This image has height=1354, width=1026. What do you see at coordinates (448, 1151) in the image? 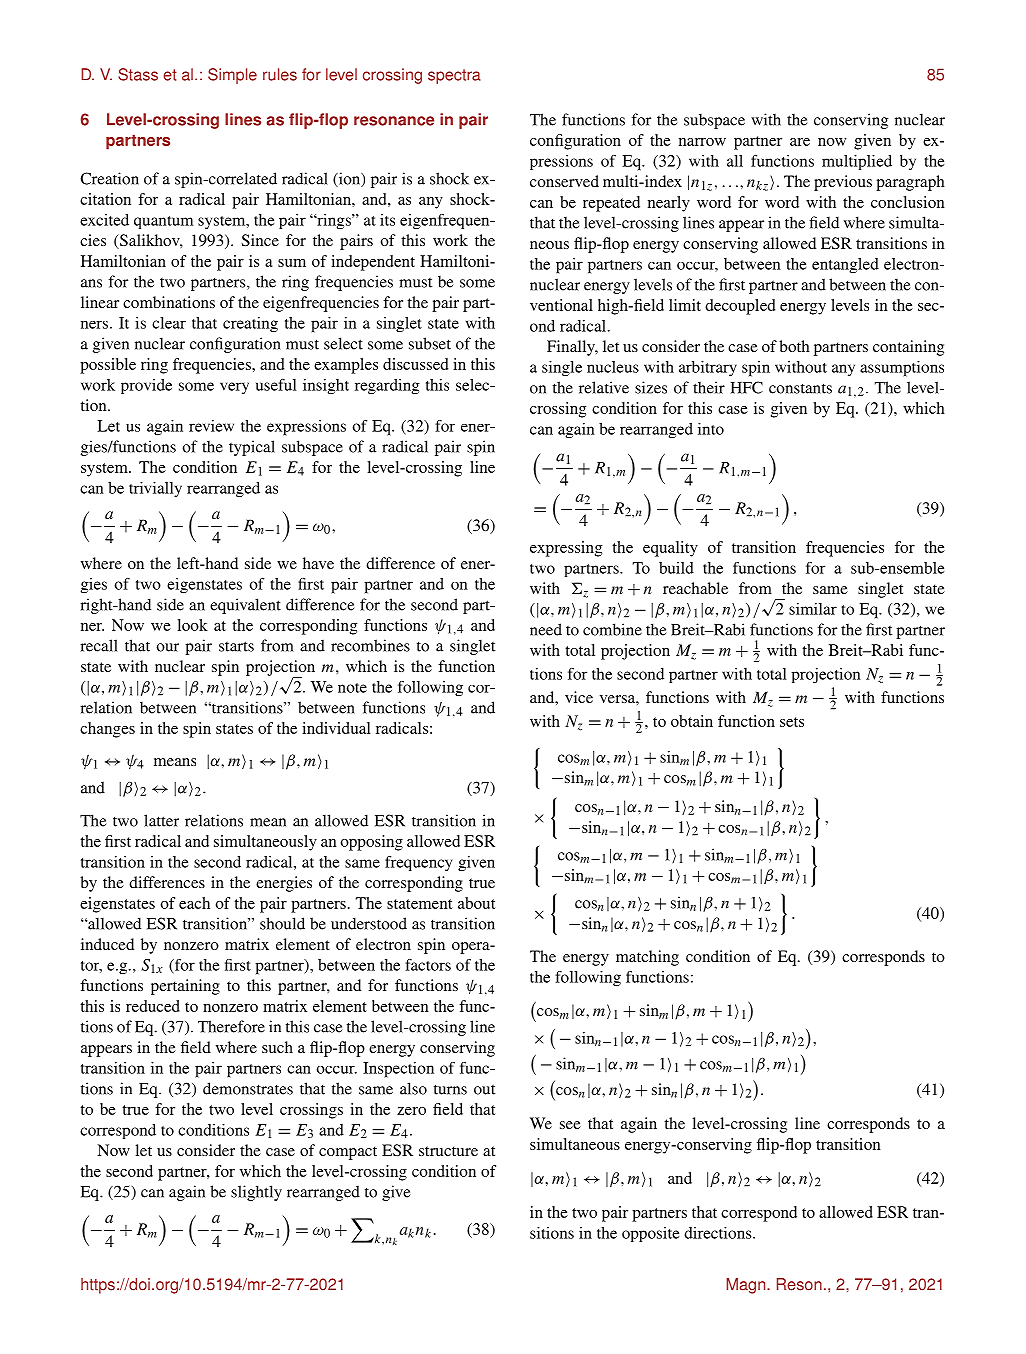
I see `structure` at bounding box center [448, 1151].
